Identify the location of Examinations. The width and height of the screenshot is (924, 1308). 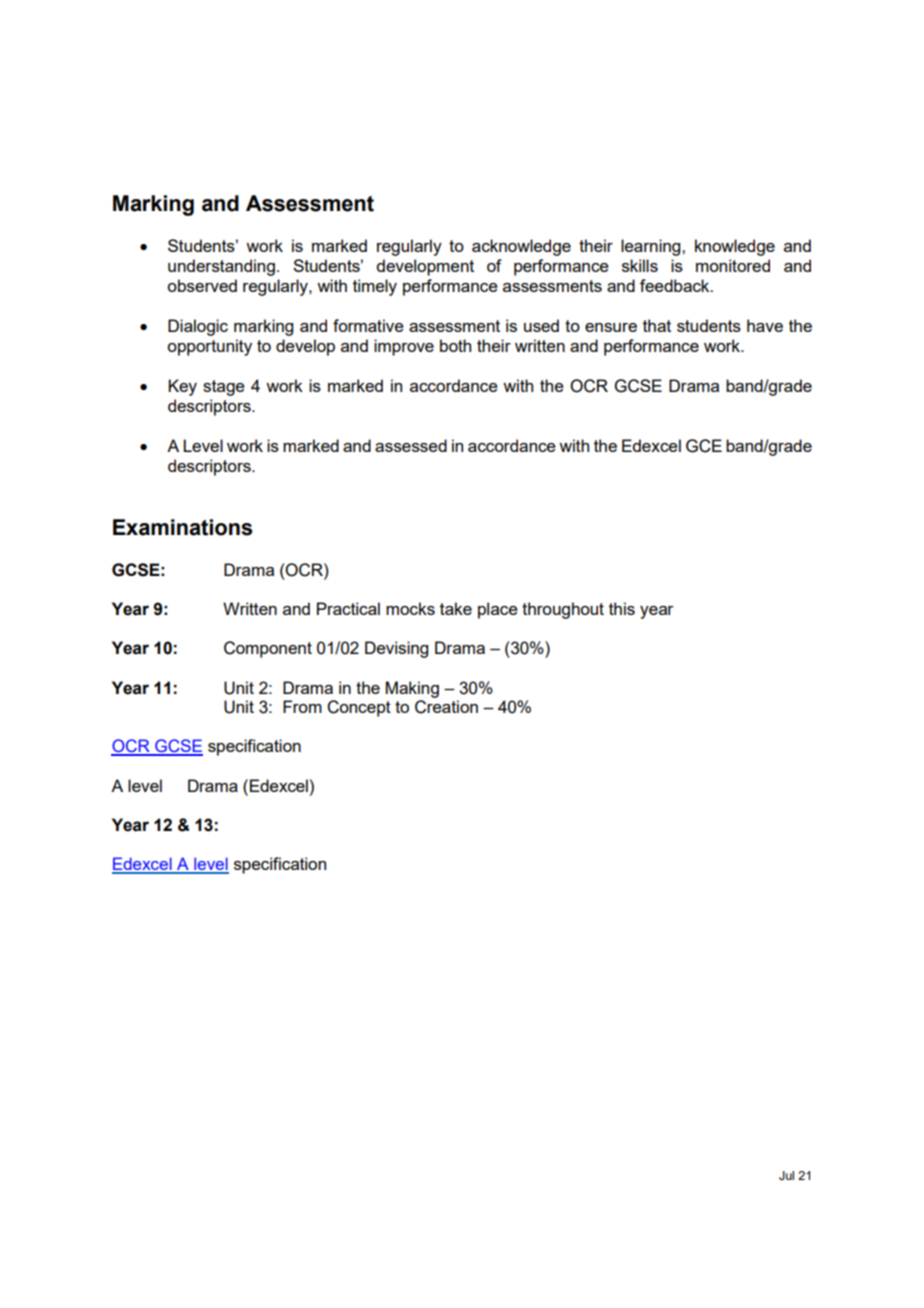
(182, 527).
